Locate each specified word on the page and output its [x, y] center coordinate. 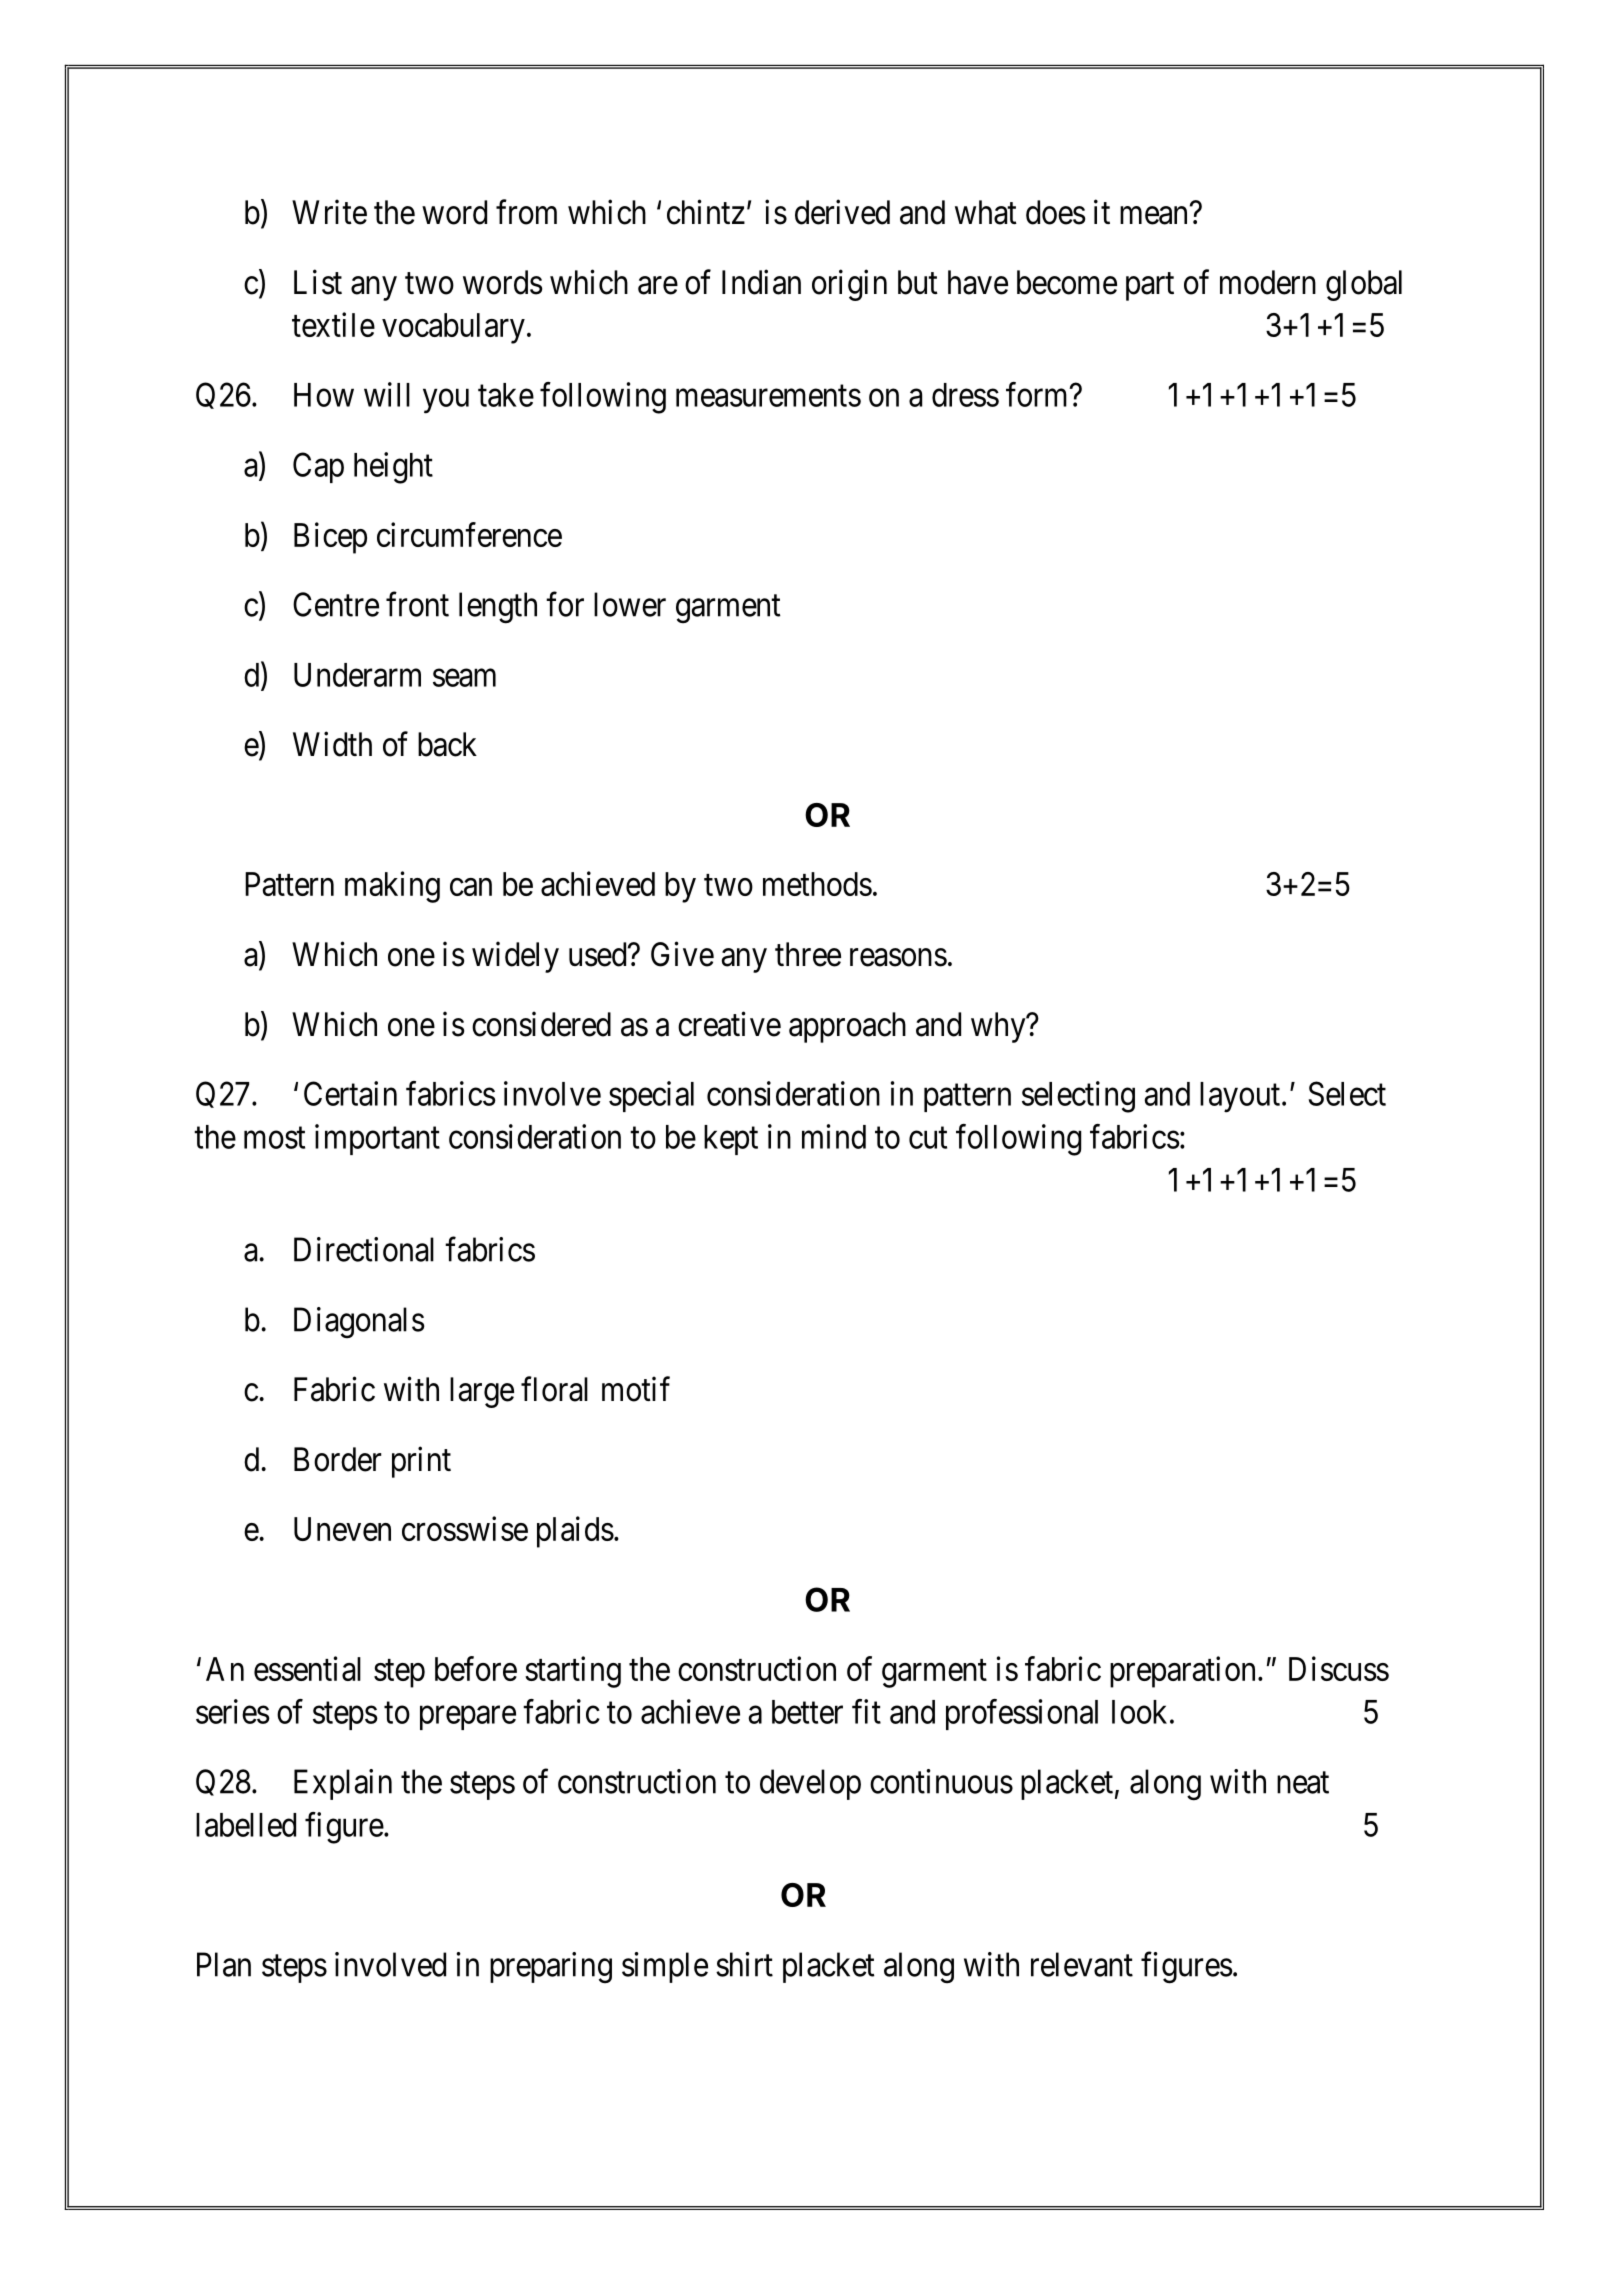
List [318, 282]
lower [630, 604]
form [1038, 394]
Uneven [342, 1529]
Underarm [357, 675]
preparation [1182, 1672]
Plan [224, 1964]
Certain [350, 1093]
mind [834, 1136]
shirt [744, 1964]
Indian [761, 282]
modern [1268, 282]
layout [1240, 1097]
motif [636, 1389]
